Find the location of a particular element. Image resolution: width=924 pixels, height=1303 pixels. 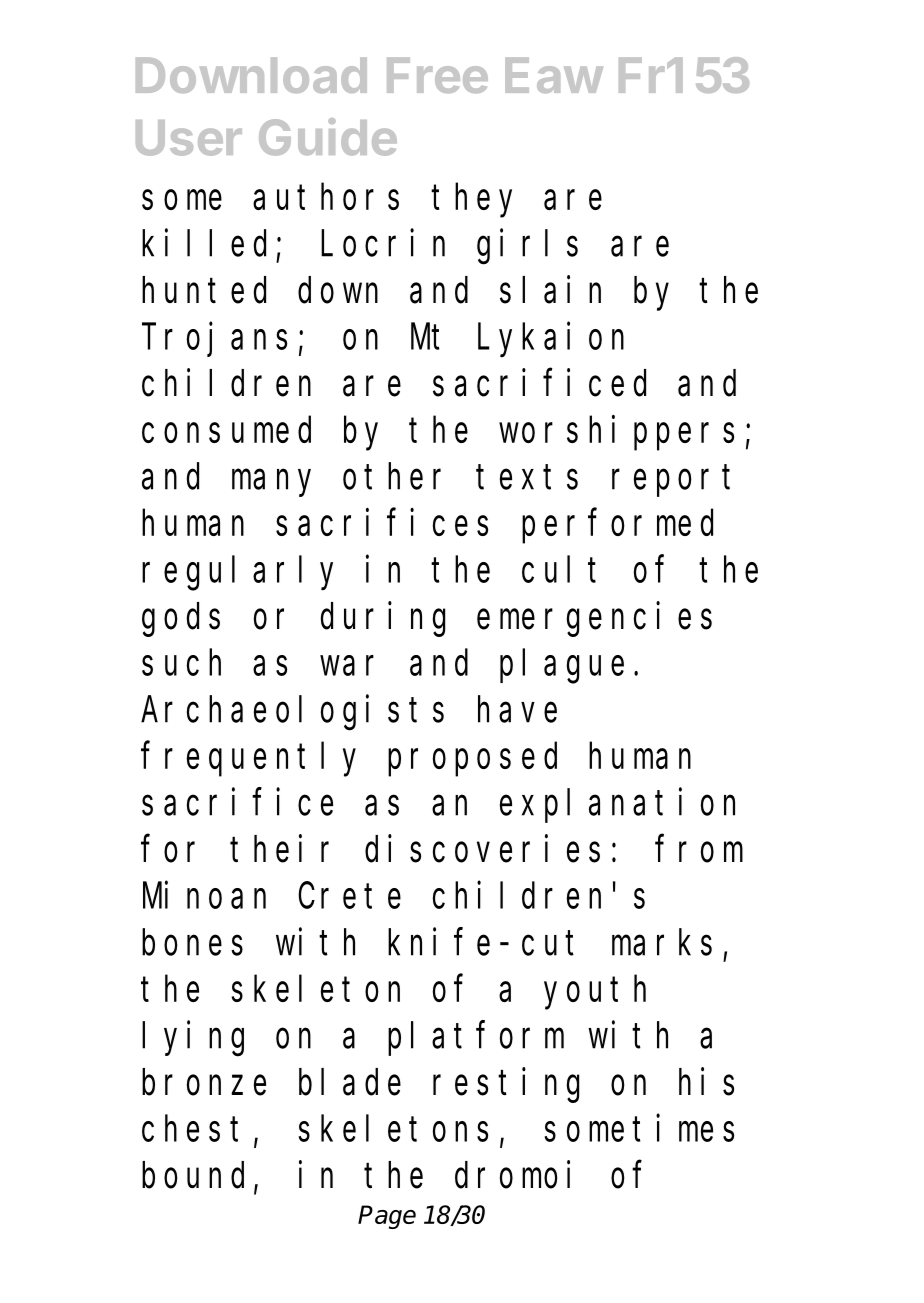

worshippers is located at coordinates (616, 433).
